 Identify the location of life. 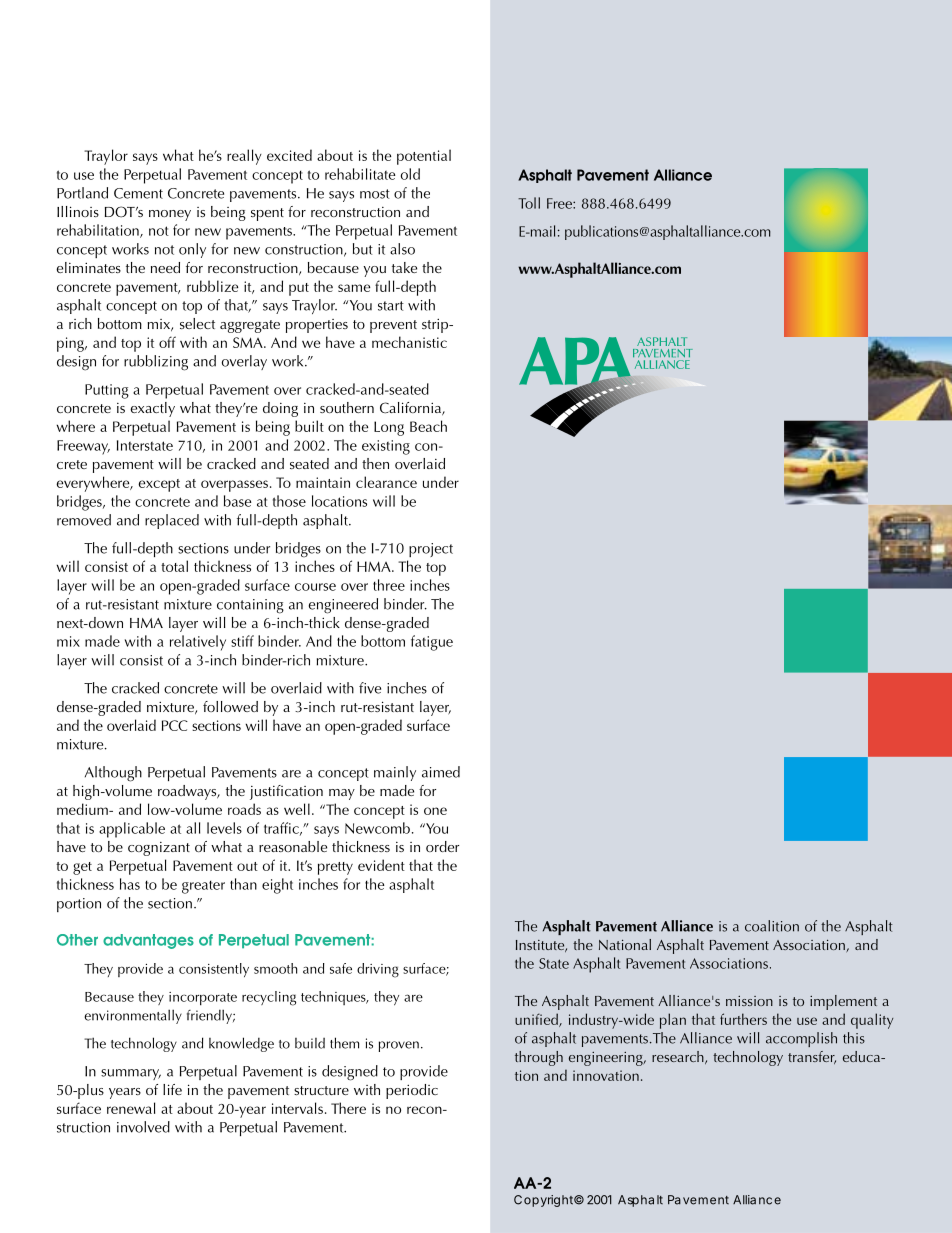
(172, 1089).
